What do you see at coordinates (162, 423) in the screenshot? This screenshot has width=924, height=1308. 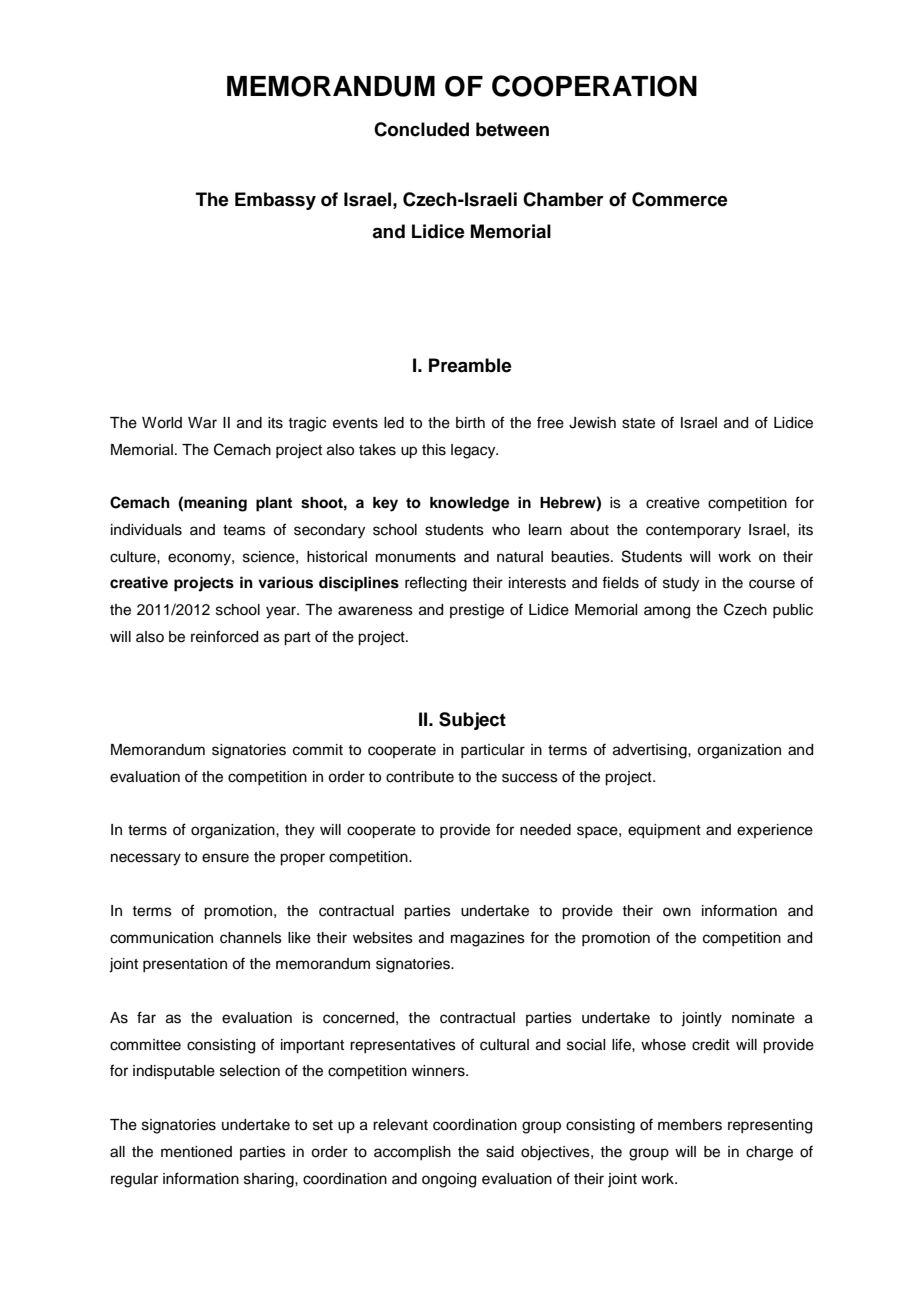 I see `World` at bounding box center [162, 423].
